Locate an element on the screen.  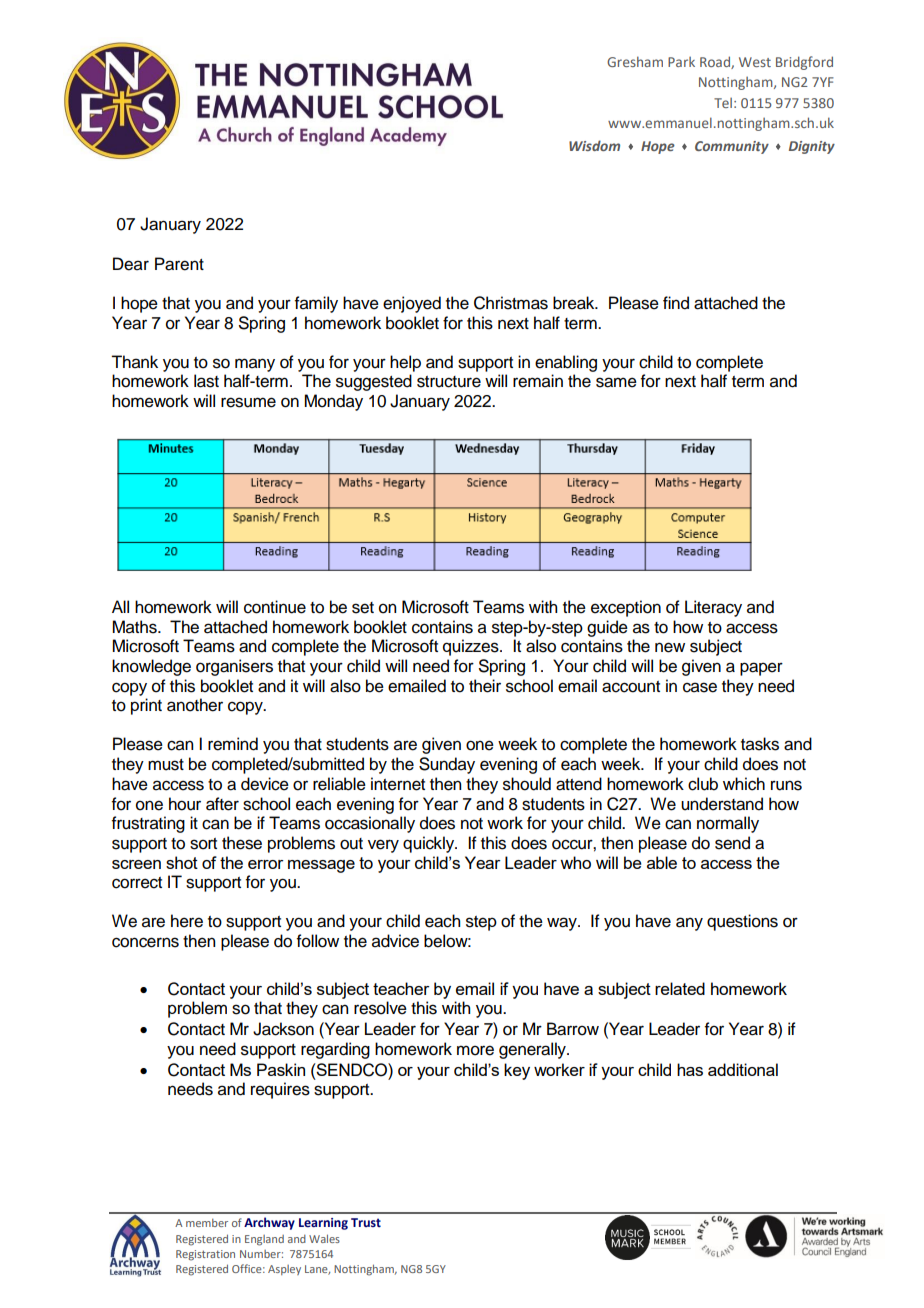
member is located at coordinates (207, 1223).
